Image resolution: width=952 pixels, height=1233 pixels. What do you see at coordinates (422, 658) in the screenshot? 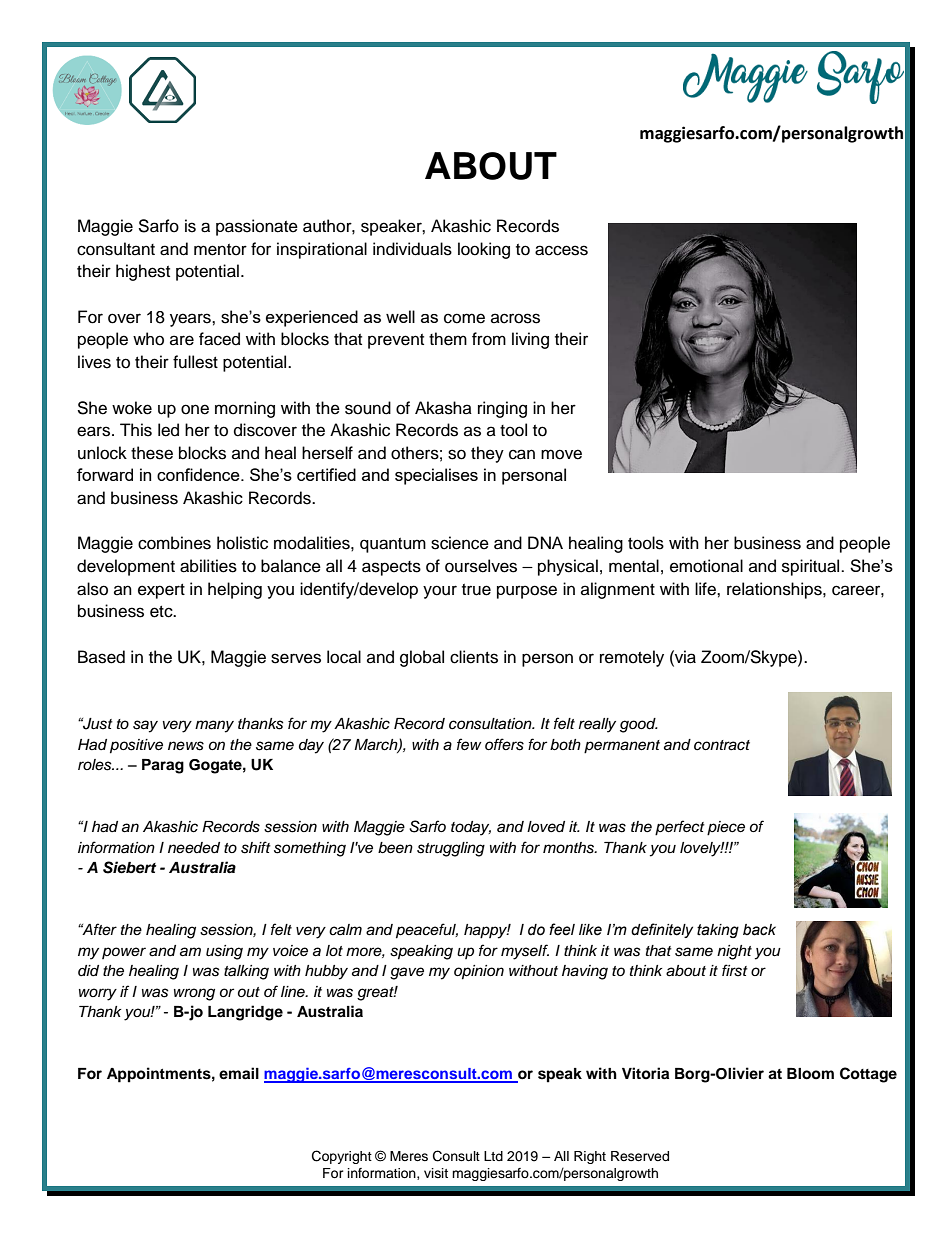
I see `global` at bounding box center [422, 658].
